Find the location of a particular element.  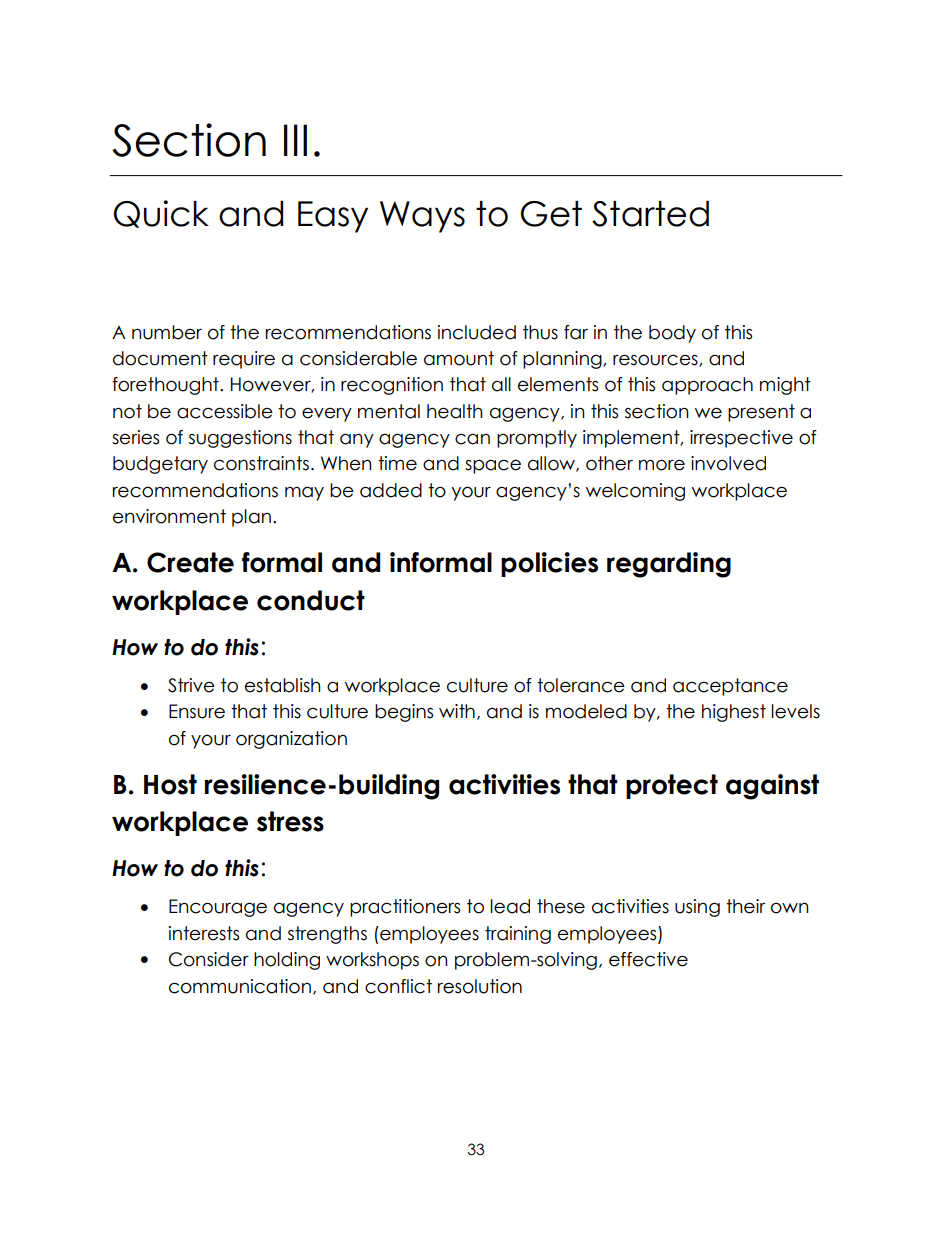

resolution is located at coordinates (480, 986).
